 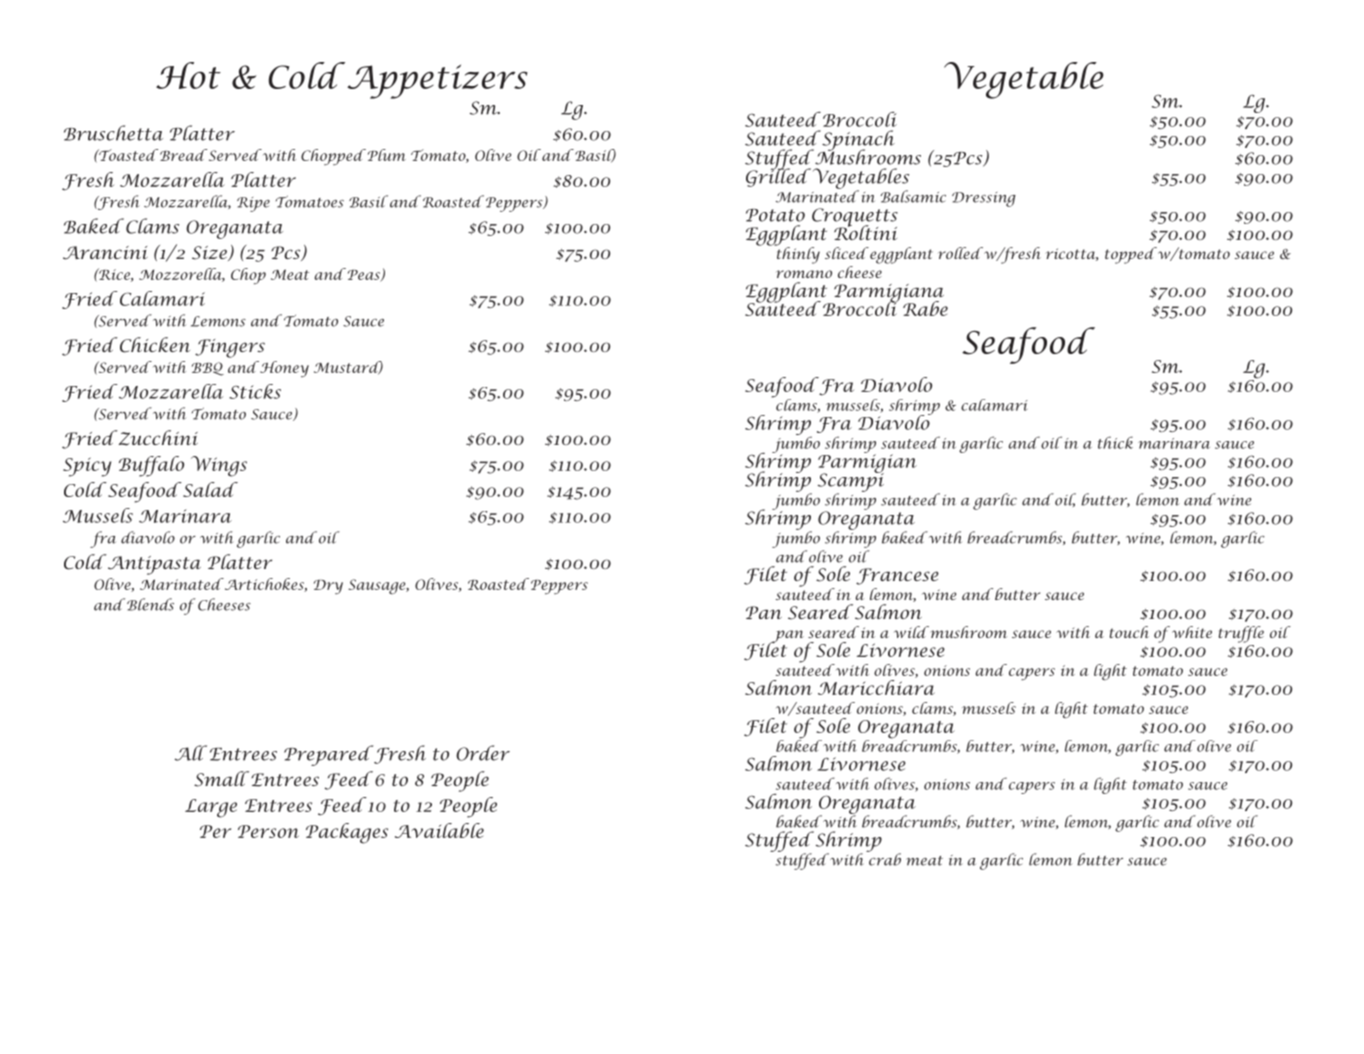 What do you see at coordinates (984, 199) in the screenshot?
I see `Dressing` at bounding box center [984, 199].
